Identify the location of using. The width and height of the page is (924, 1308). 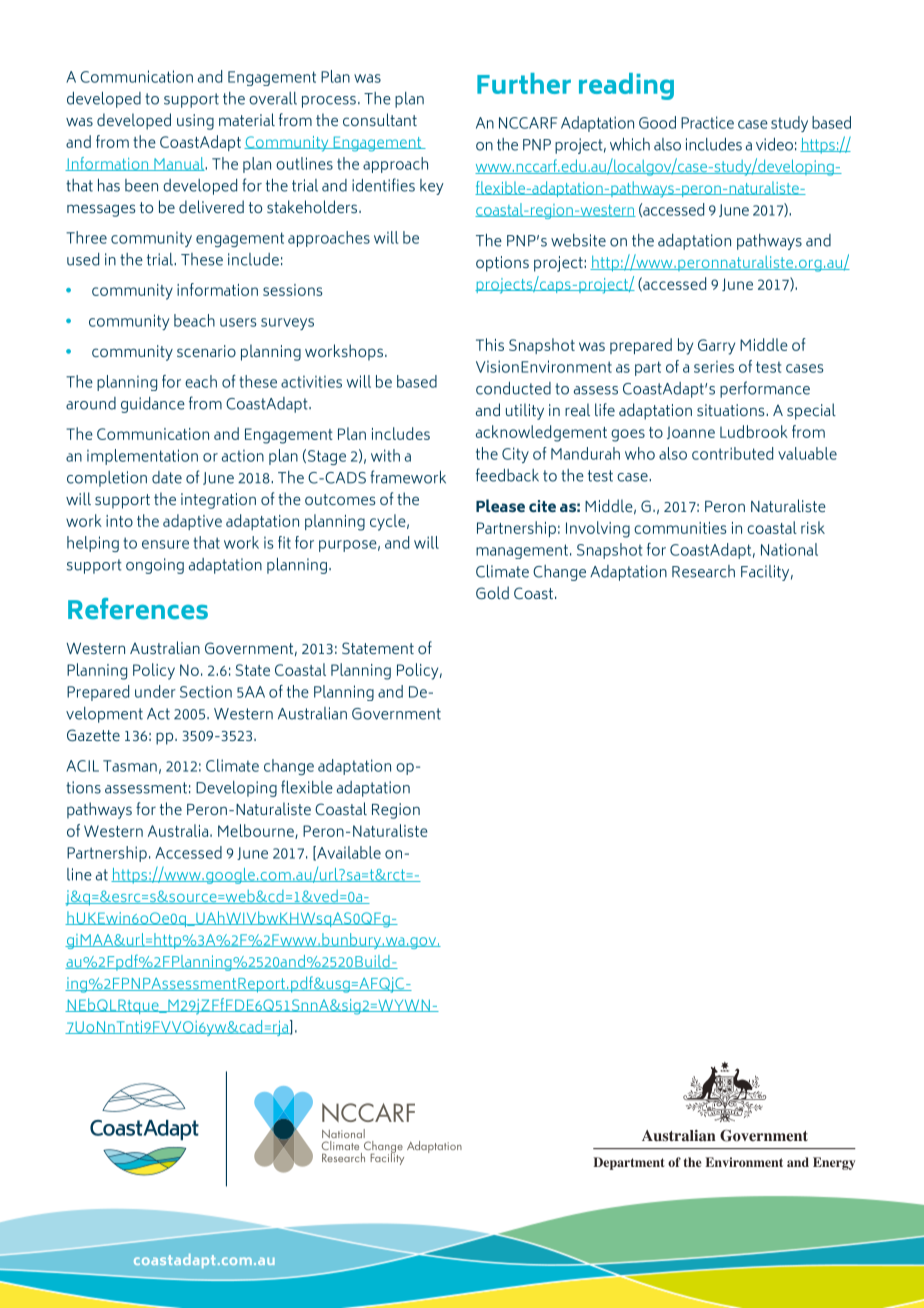
(195, 122).
